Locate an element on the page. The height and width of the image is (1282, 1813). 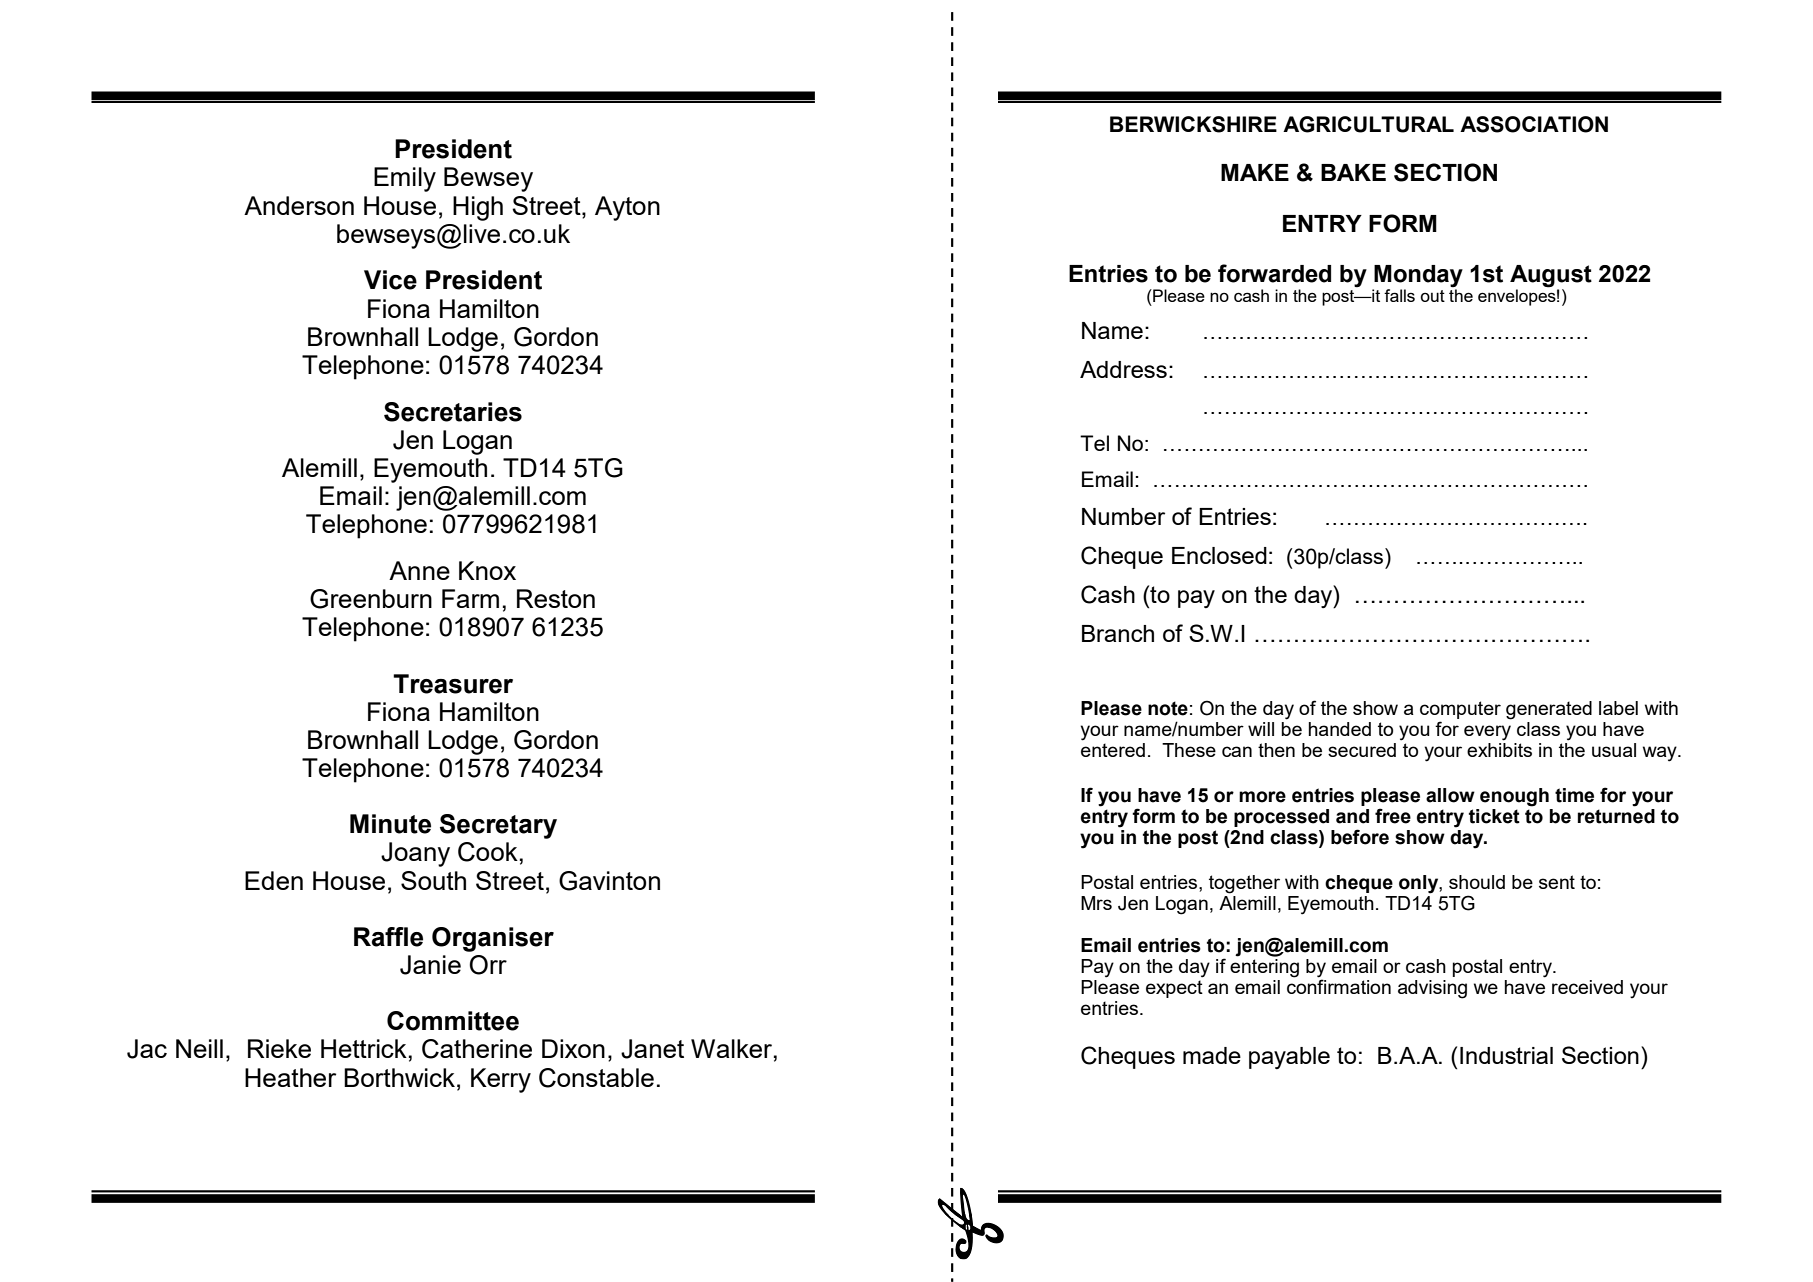
ASSOCIATION is located at coordinates (1534, 124).
